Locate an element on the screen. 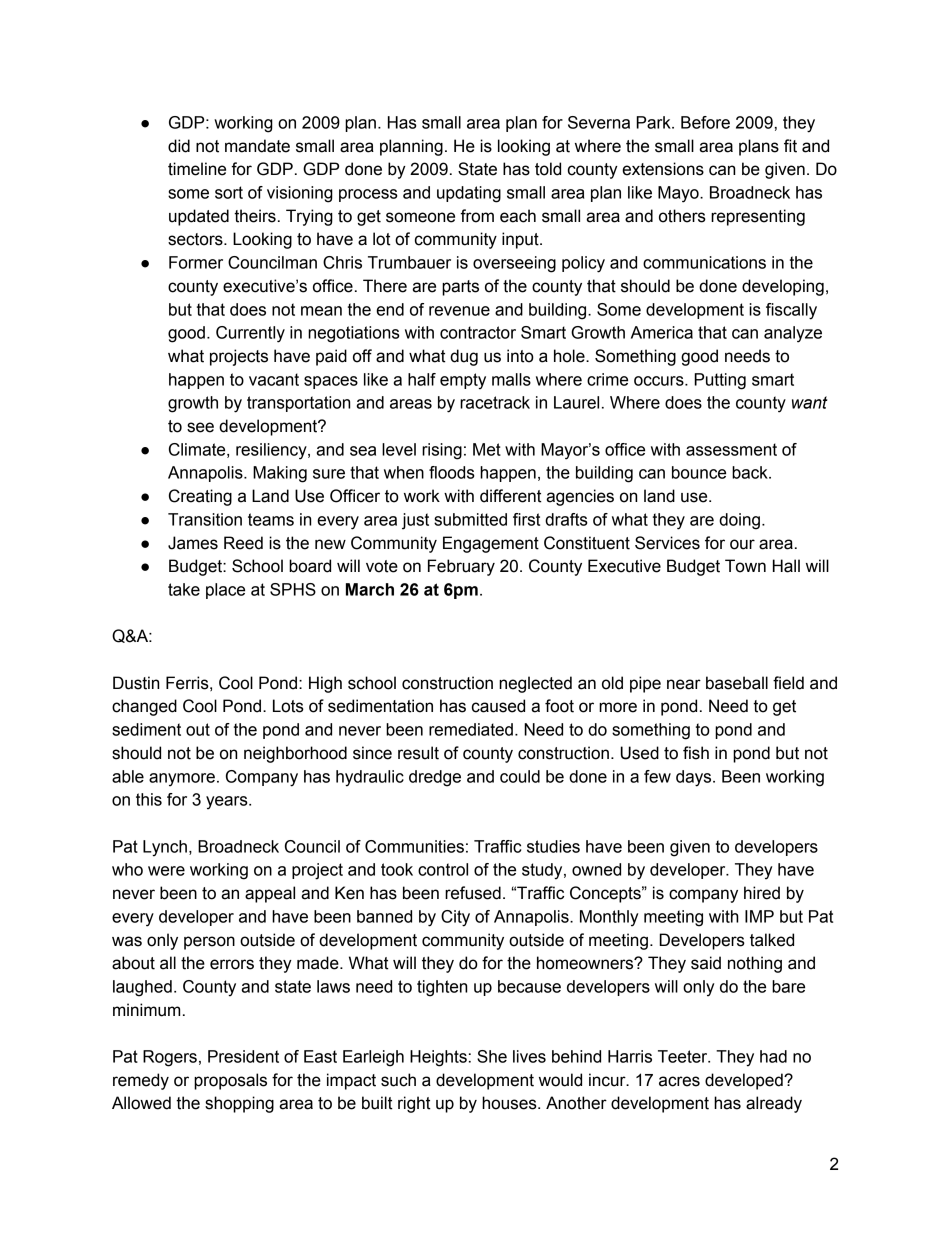 The width and height of the screenshot is (952, 1233). updating is located at coordinates (469, 194).
